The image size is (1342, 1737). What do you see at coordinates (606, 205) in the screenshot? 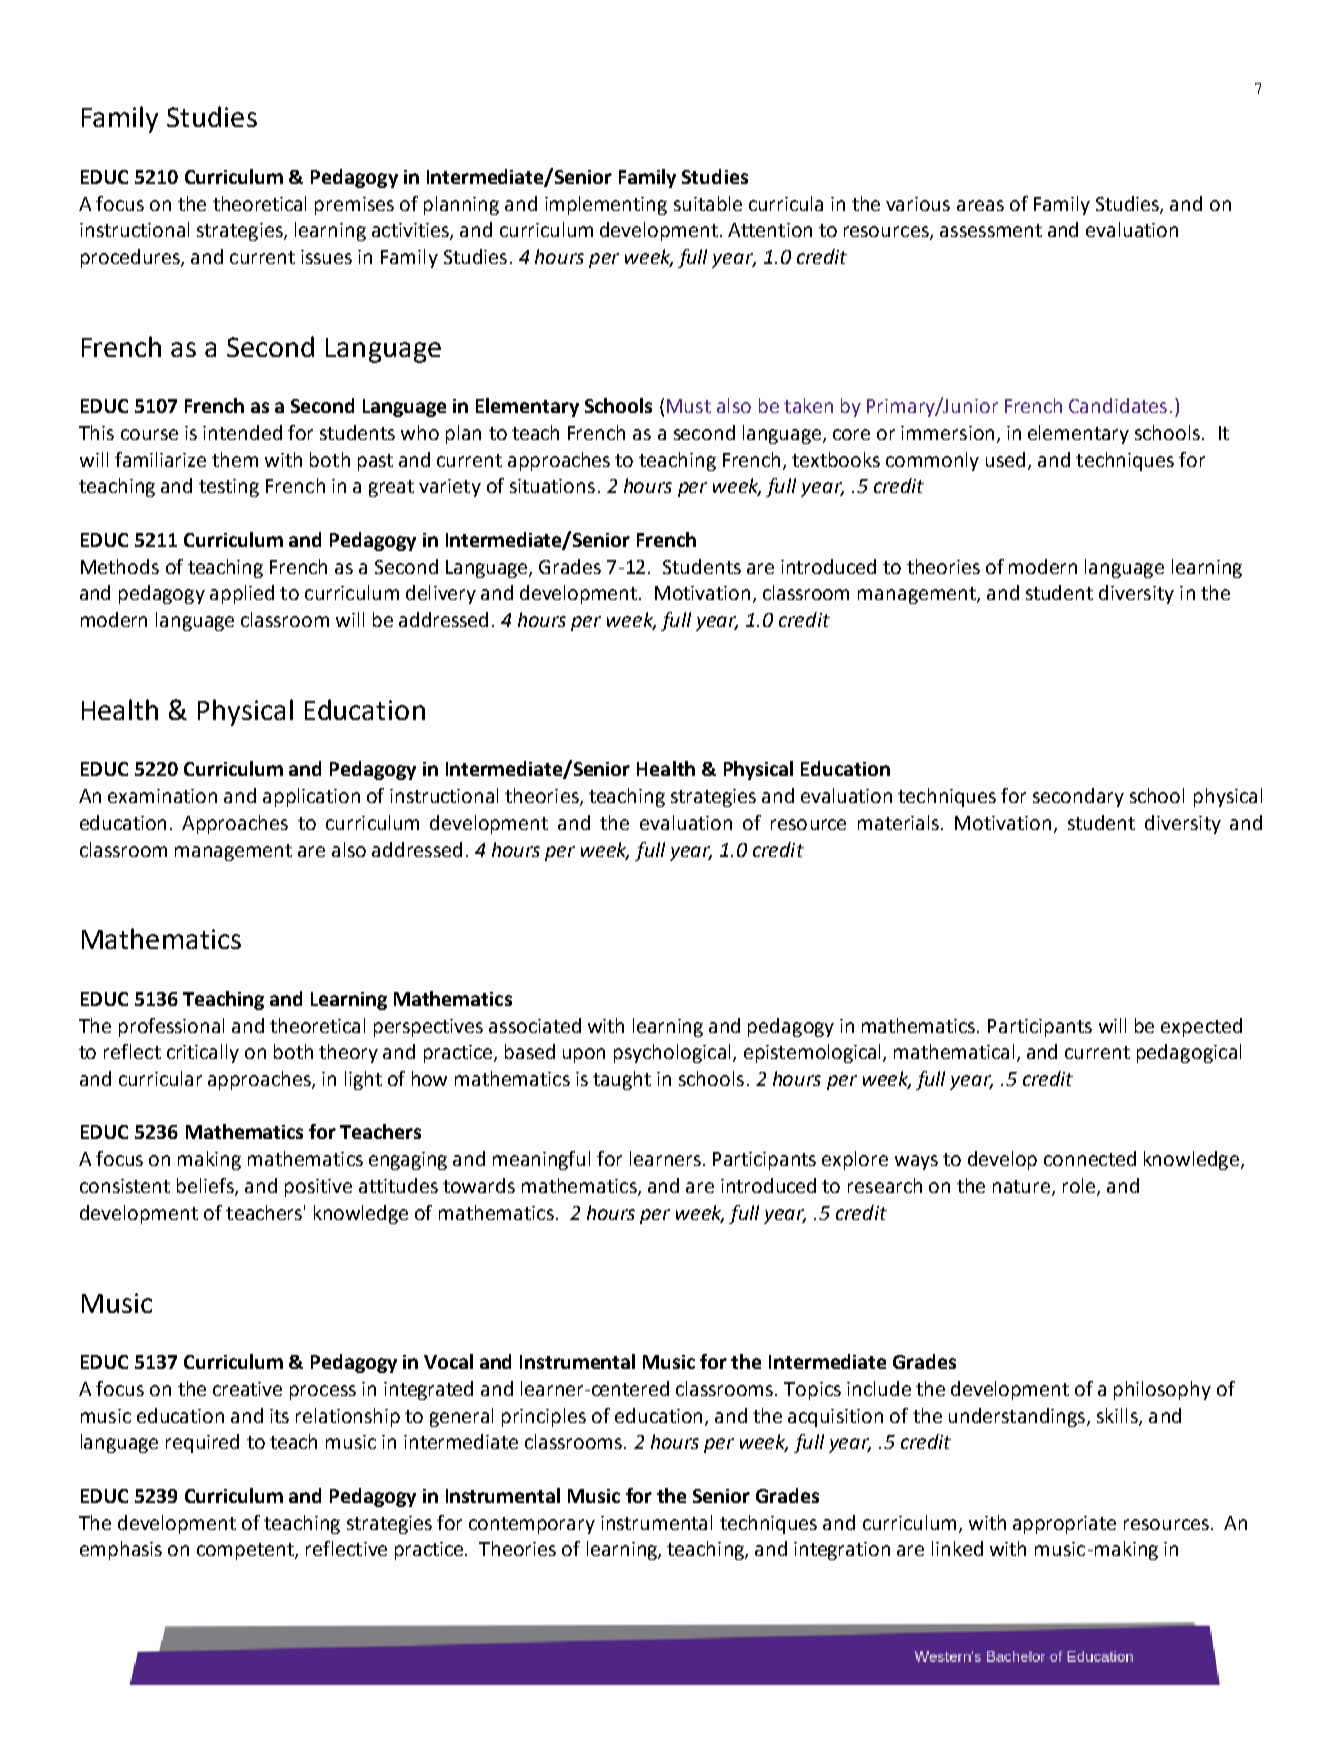
I see `implementing` at bounding box center [606, 205].
